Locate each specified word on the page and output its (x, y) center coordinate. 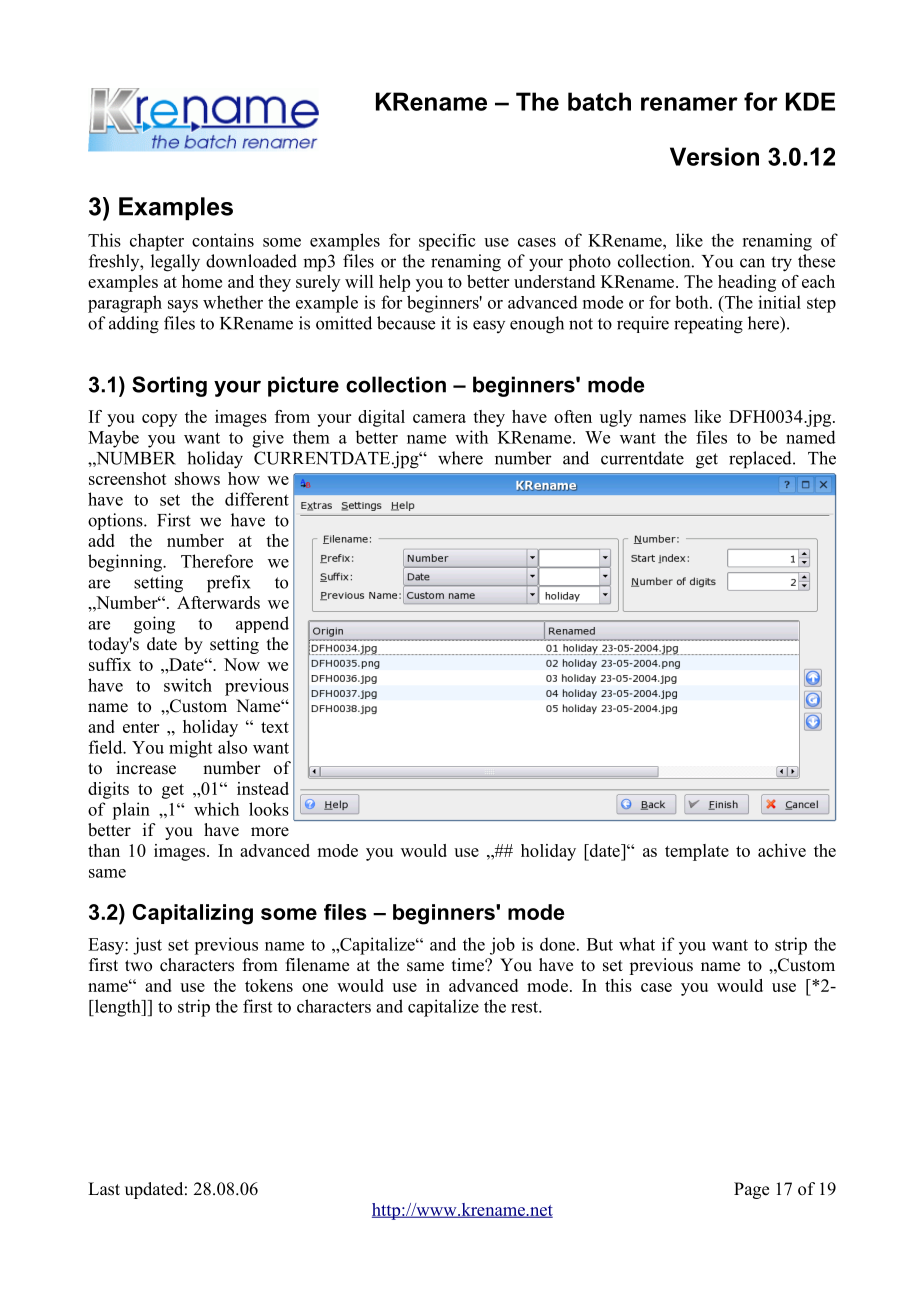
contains (223, 240)
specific (447, 242)
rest (525, 1007)
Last (104, 1189)
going (154, 625)
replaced (761, 460)
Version (714, 156)
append (262, 624)
